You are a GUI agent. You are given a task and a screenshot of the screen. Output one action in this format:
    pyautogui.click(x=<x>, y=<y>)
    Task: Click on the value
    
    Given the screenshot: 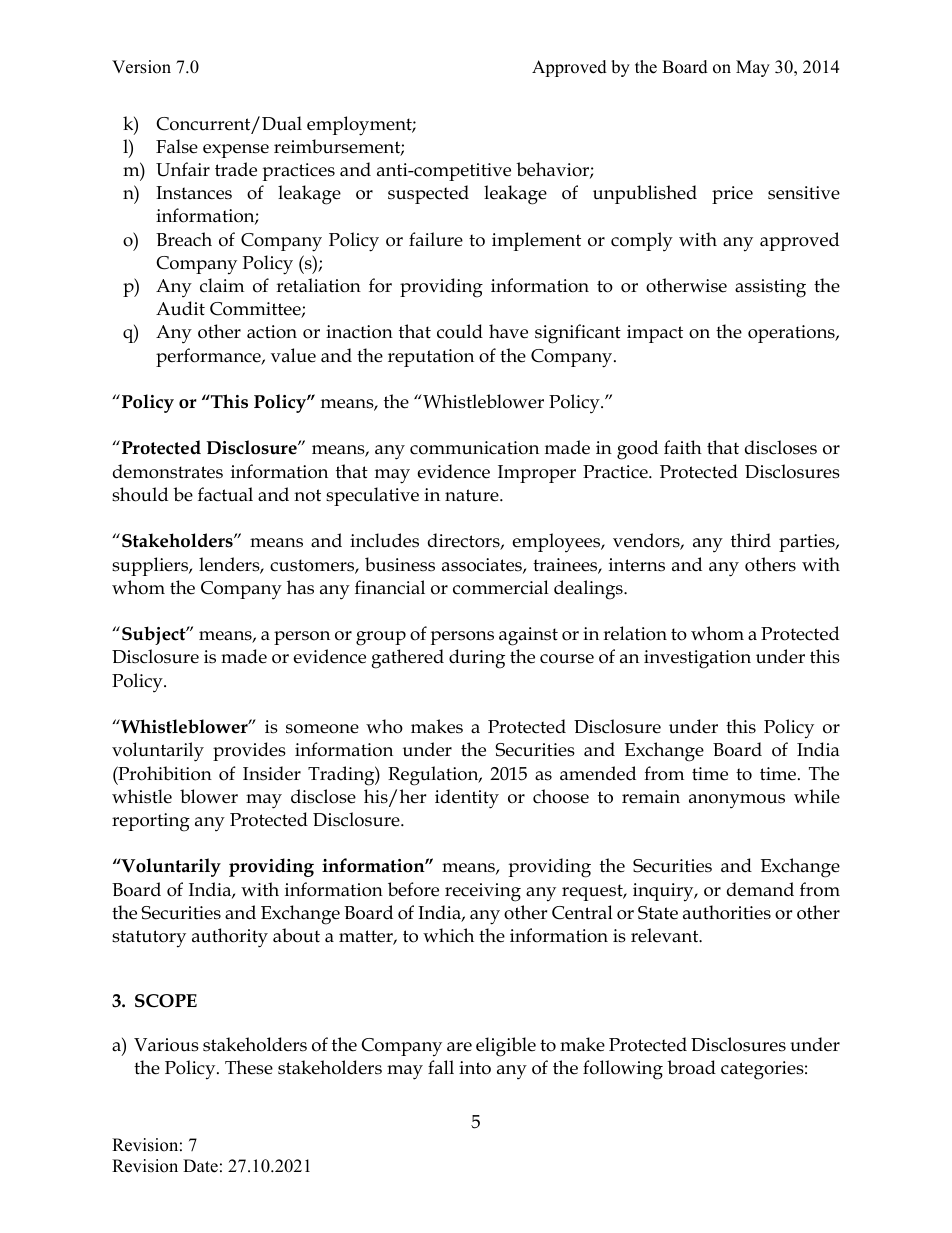 What is the action you would take?
    pyautogui.click(x=293, y=355)
